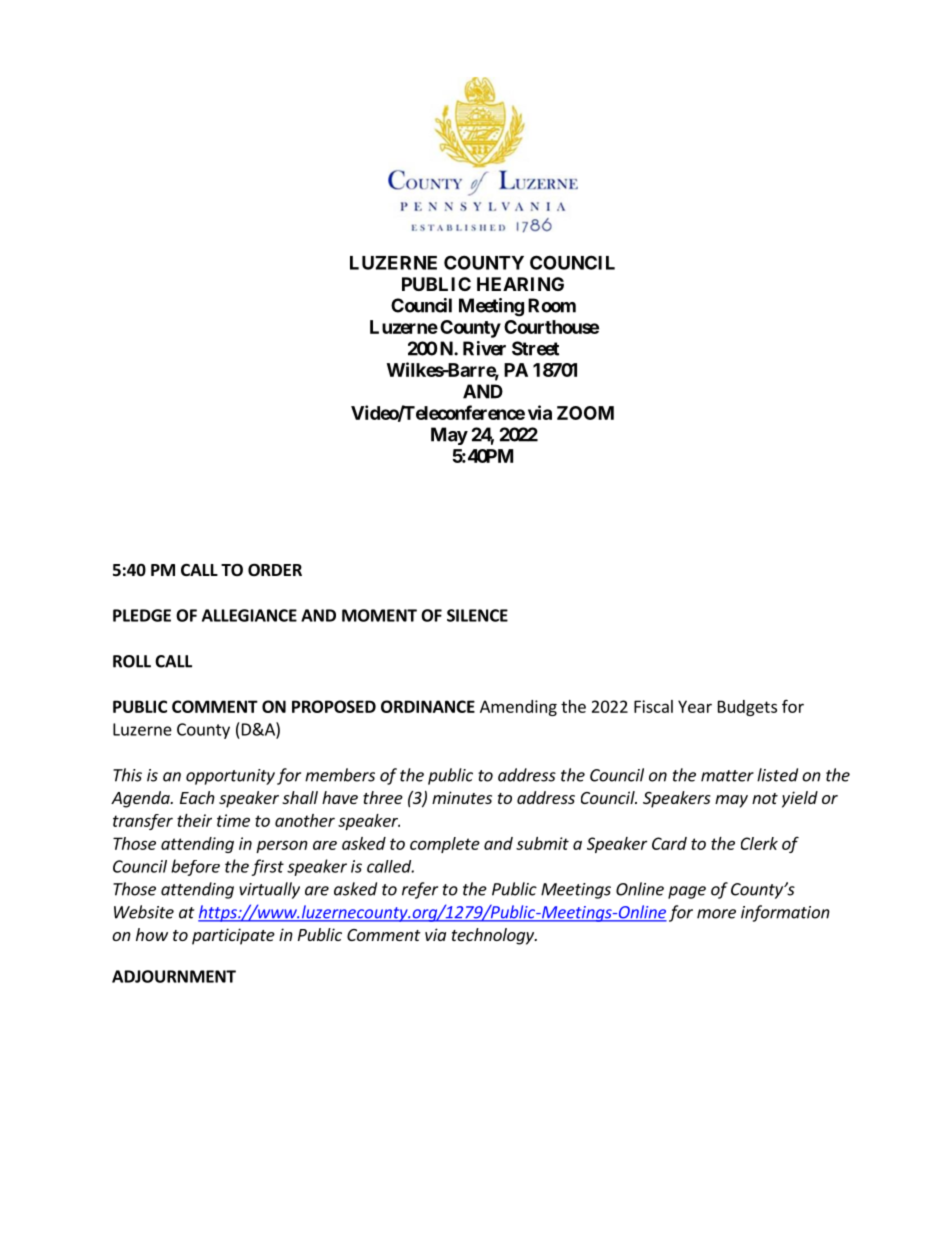 Image resolution: width=952 pixels, height=1233 pixels. Describe the element at coordinates (716, 914) in the screenshot. I see `more` at that location.
